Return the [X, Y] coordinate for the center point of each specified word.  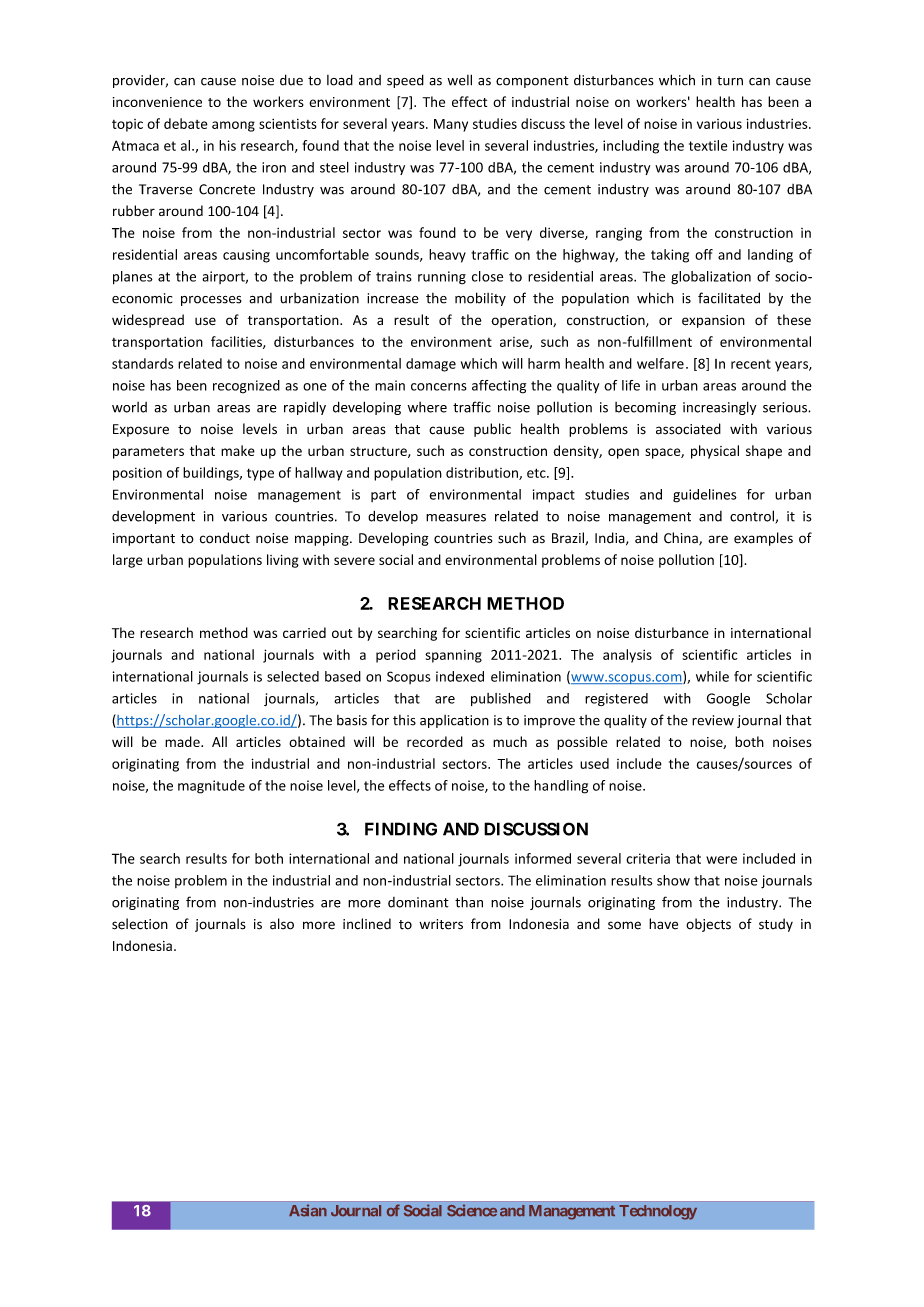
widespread [148, 321]
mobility [480, 299]
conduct [225, 538]
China [682, 538]
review [713, 720]
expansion [713, 321]
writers [441, 924]
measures [456, 518]
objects [708, 925]
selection [140, 924]
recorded [435, 741]
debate [186, 123]
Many [451, 125]
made [183, 741]
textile [708, 145]
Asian [308, 1210]
